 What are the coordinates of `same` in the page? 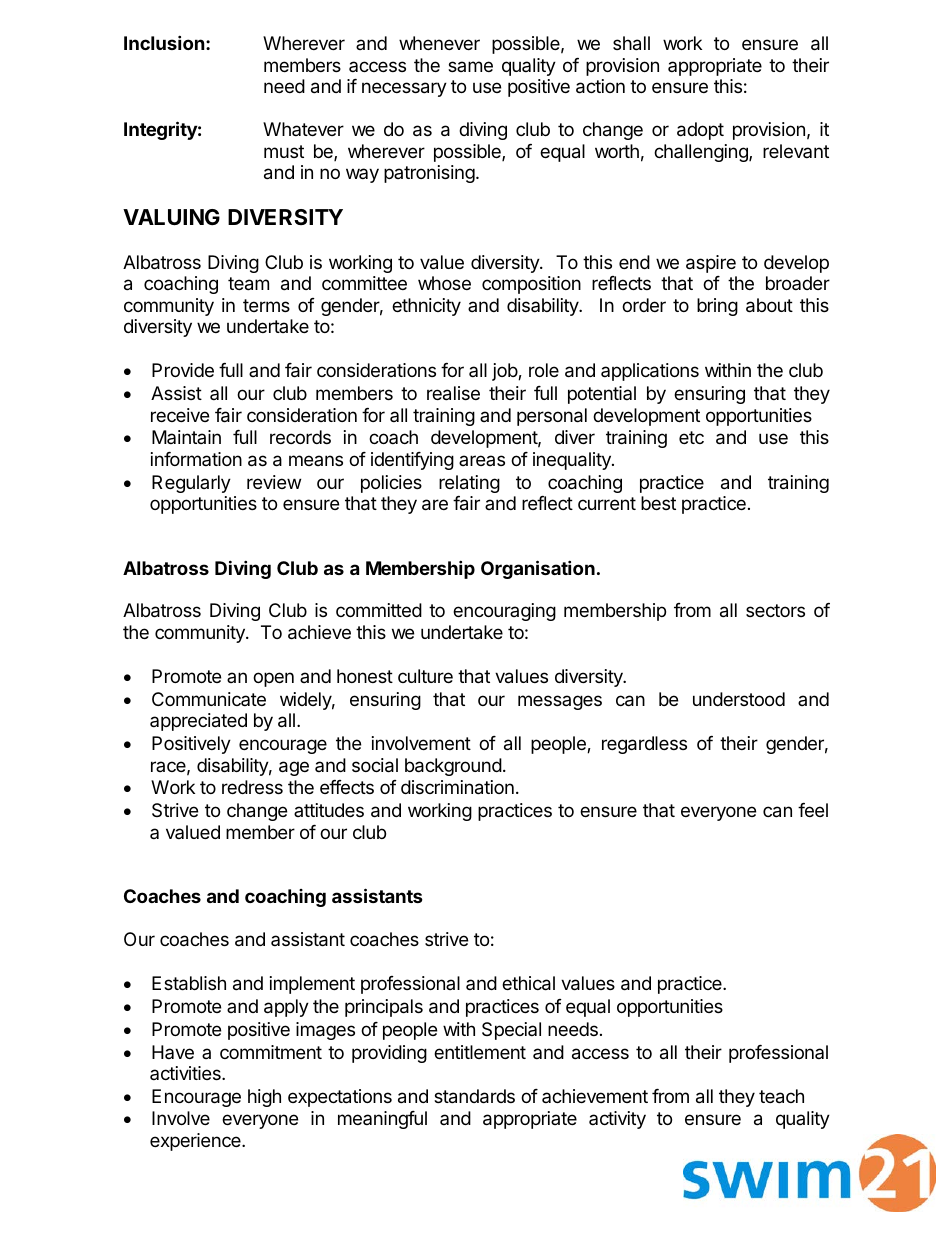 It's located at (470, 66).
